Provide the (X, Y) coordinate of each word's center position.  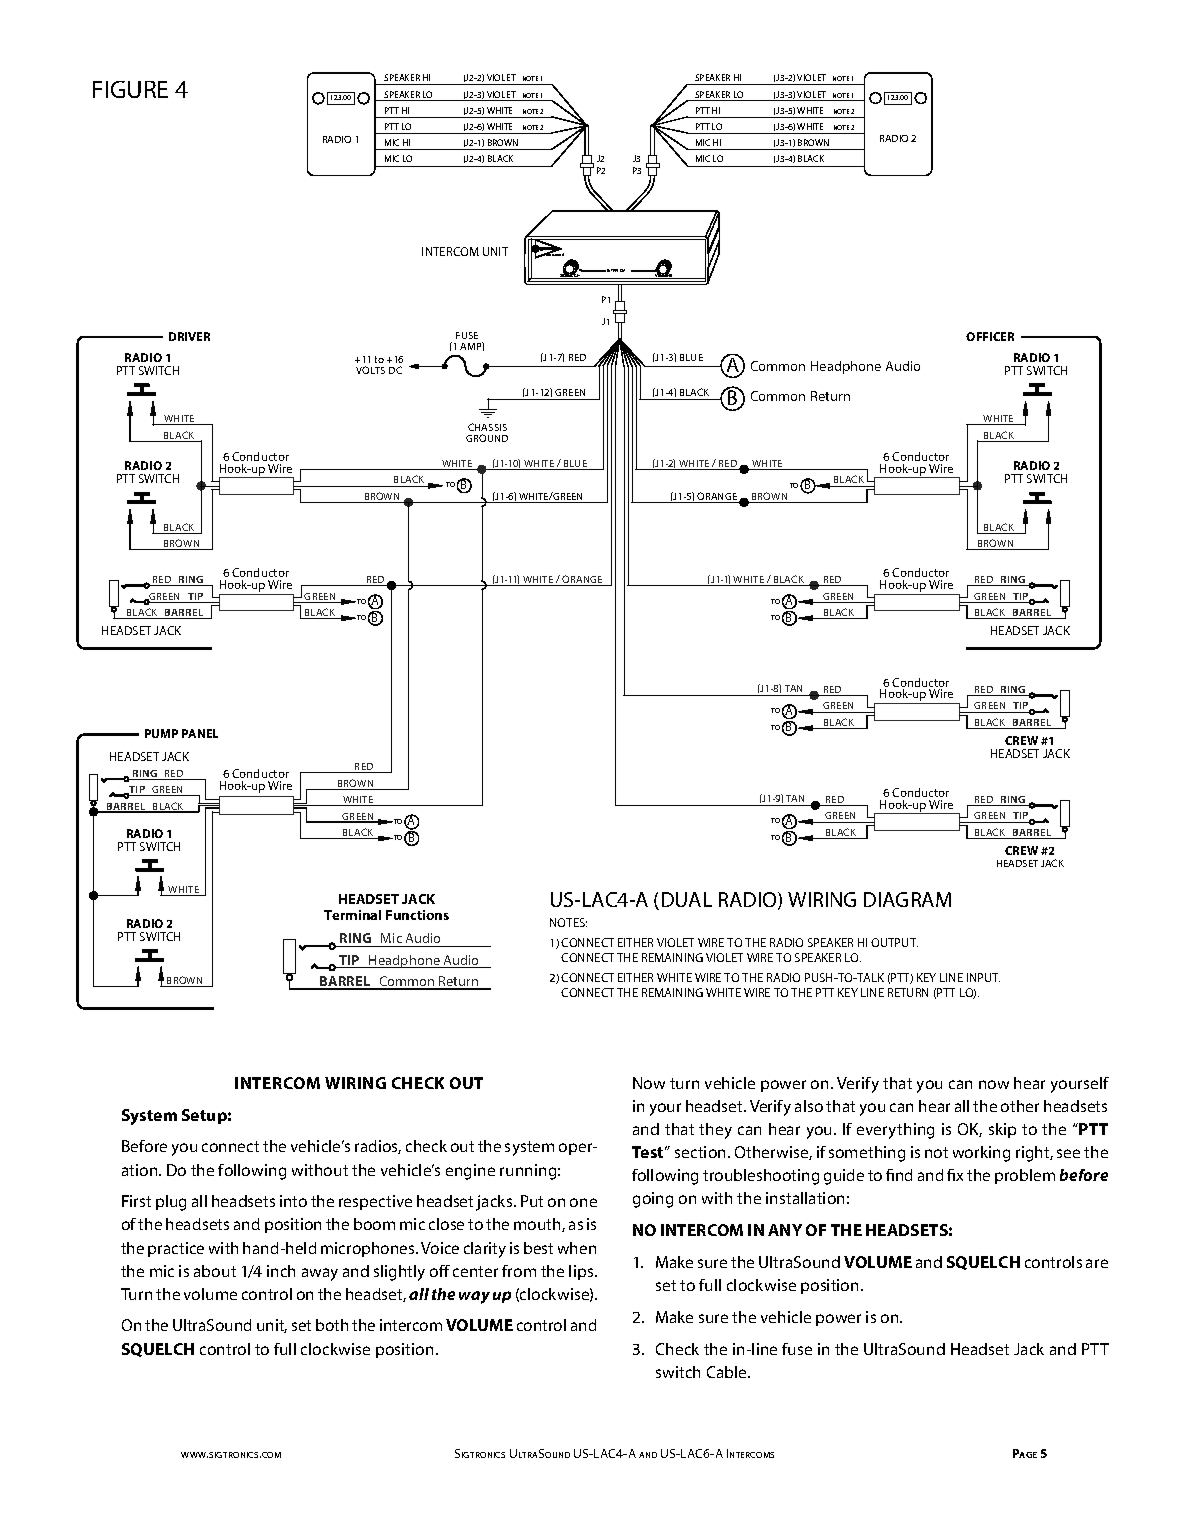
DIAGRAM (907, 899)
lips (582, 1272)
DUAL (687, 899)
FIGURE (130, 89)
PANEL (200, 733)
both (332, 1325)
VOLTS (370, 370)
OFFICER (990, 336)
